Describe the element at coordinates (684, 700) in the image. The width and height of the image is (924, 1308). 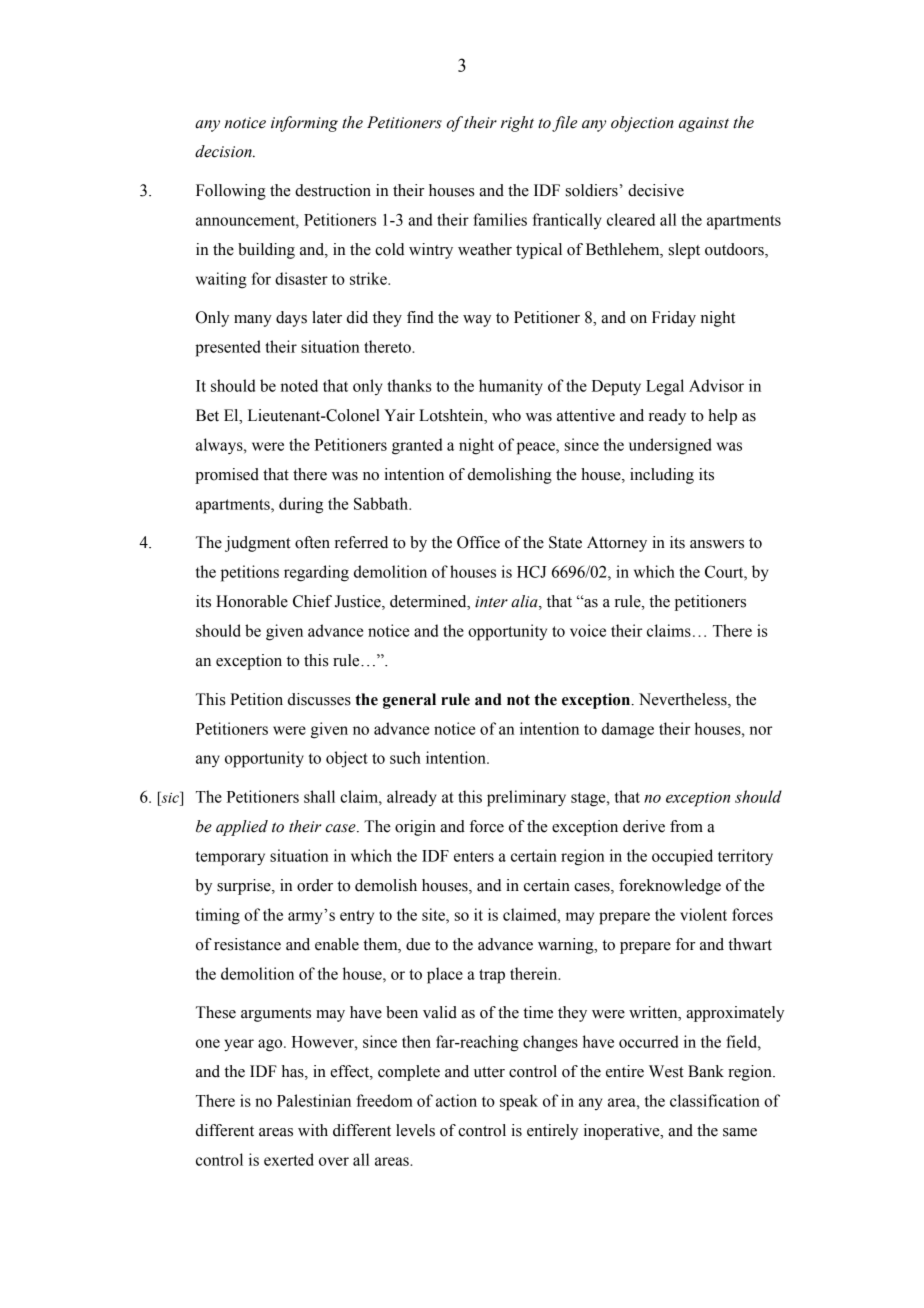
I see `Nevertheless` at that location.
